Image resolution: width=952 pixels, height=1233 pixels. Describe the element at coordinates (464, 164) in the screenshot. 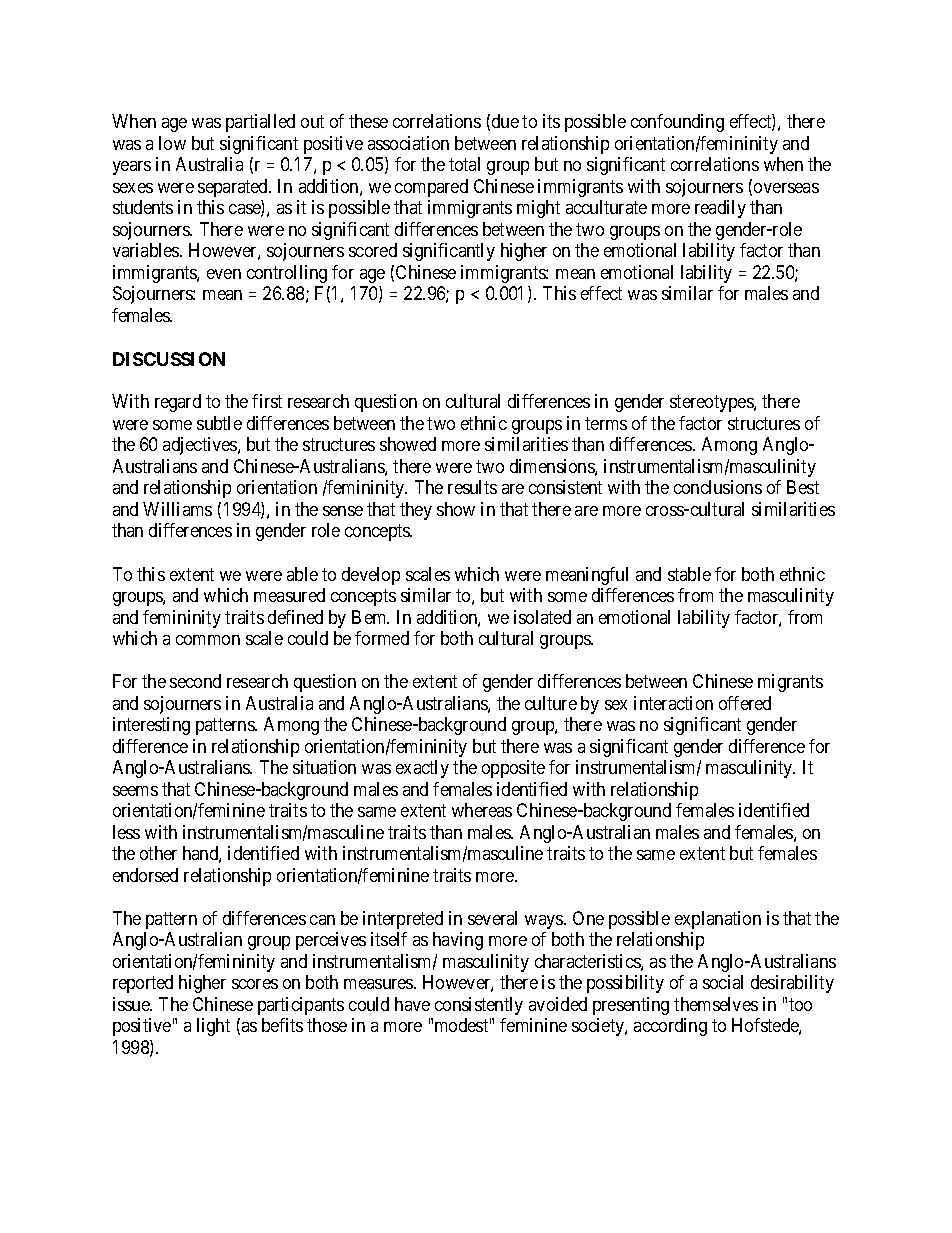

I see `total` at that location.
